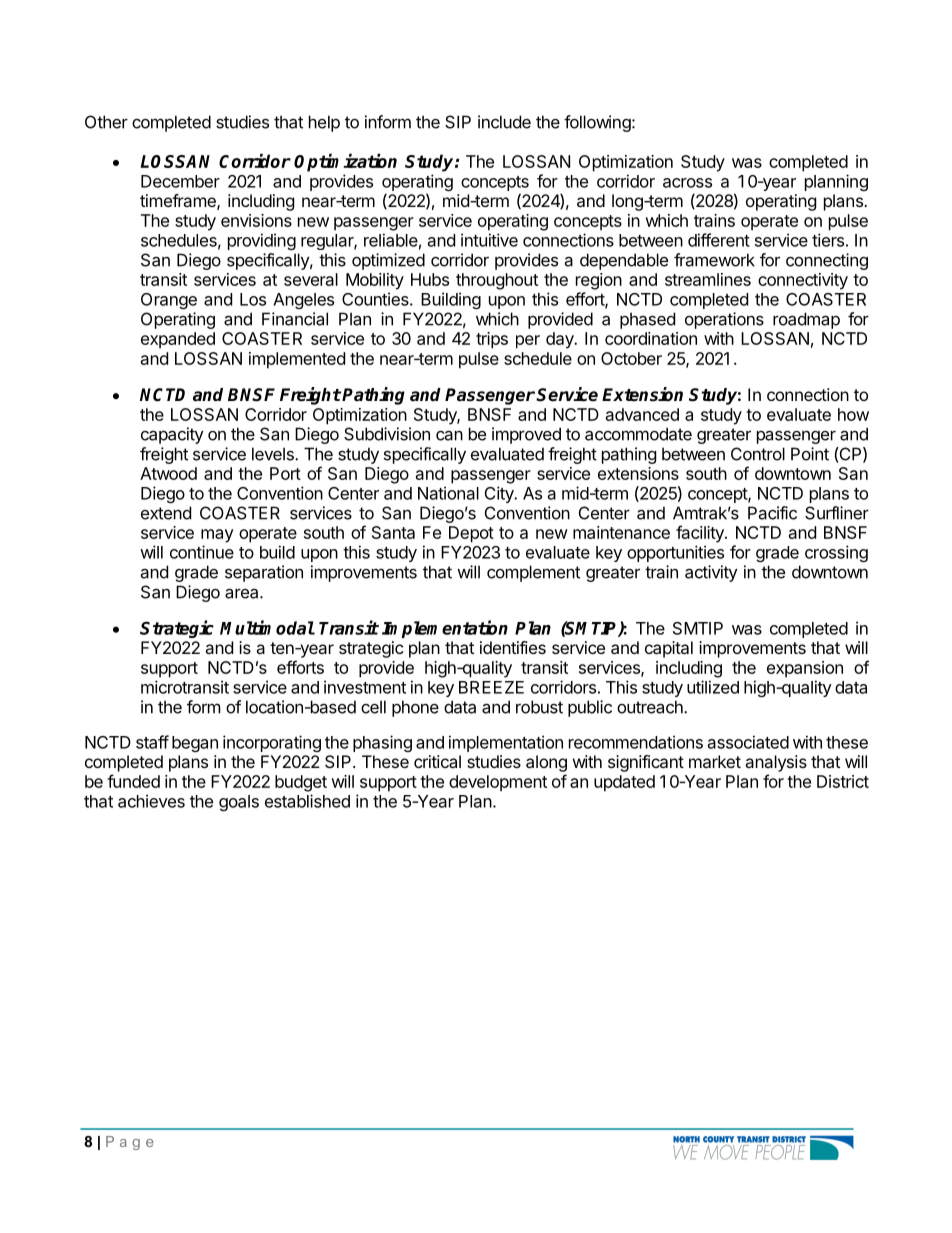  I want to click on across, so click(687, 183).
